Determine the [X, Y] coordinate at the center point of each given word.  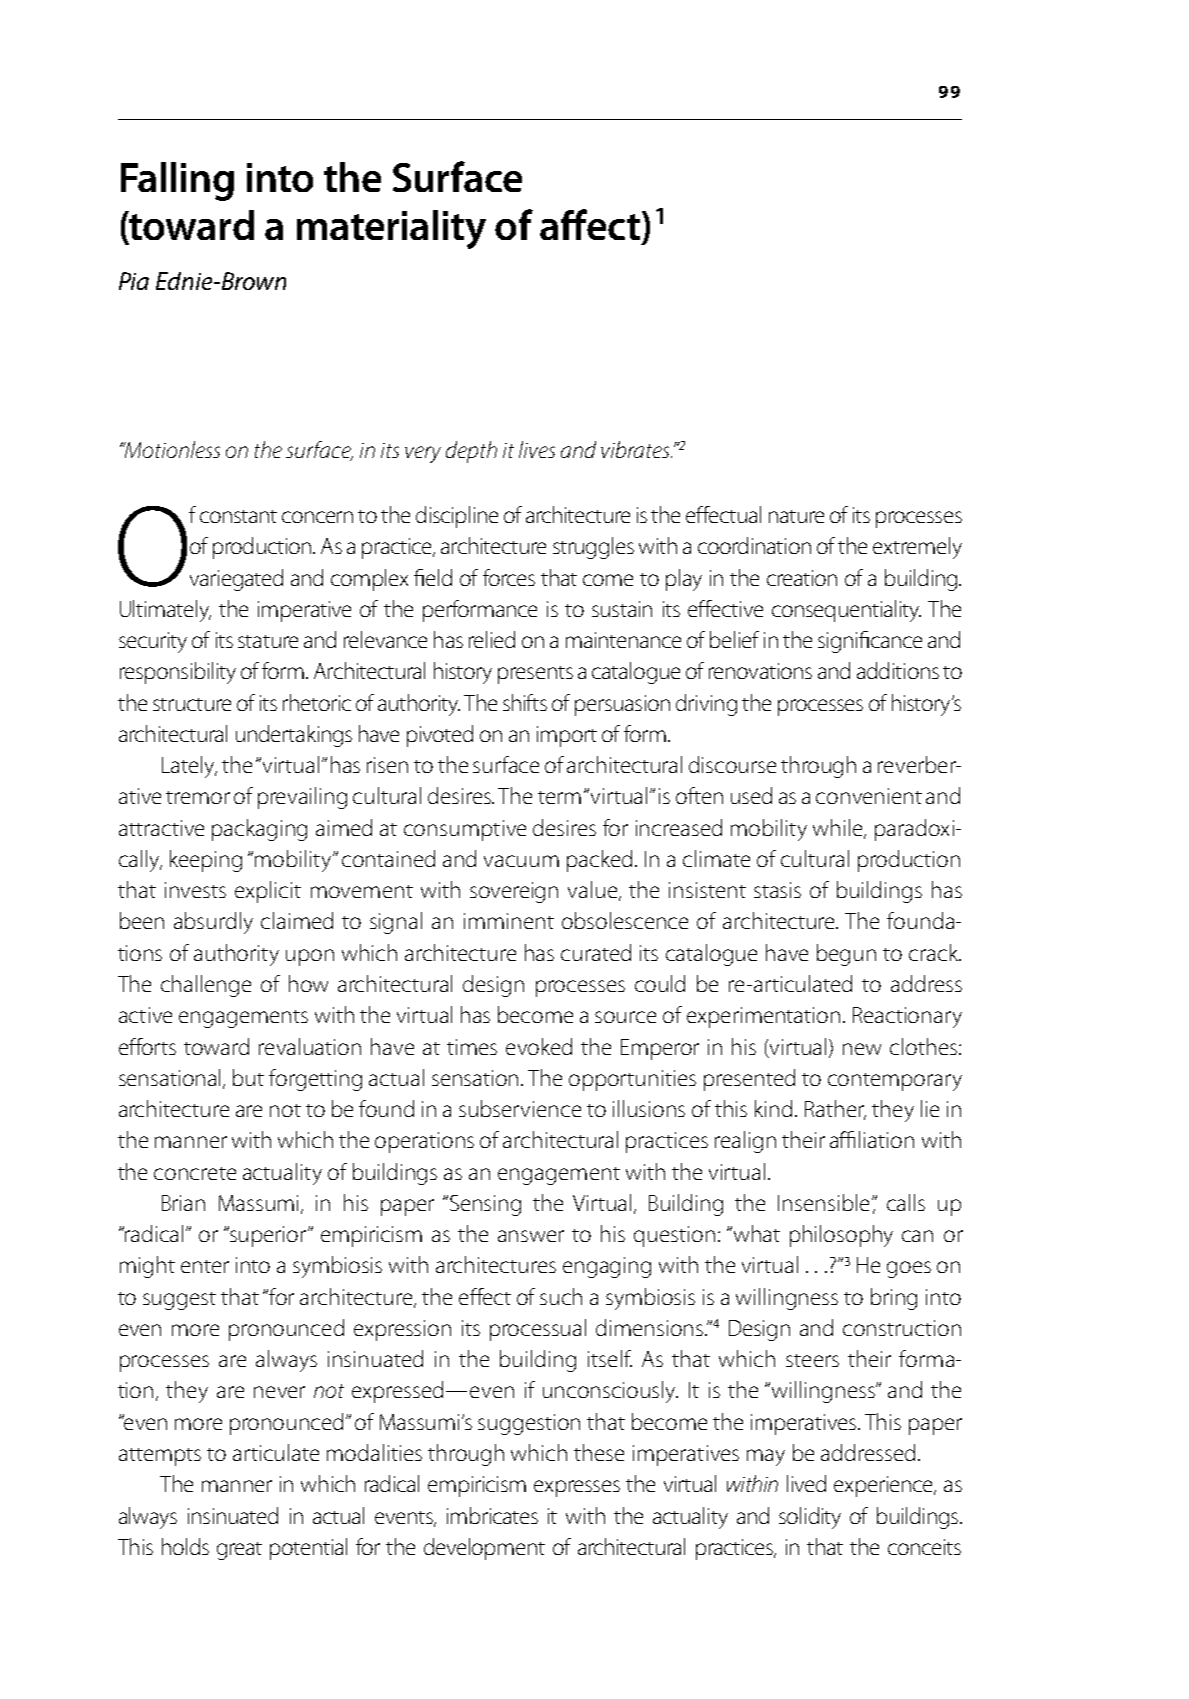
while [839, 828]
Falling [177, 181]
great [239, 1551]
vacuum [521, 861]
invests [195, 890]
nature [796, 516]
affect [590, 224]
